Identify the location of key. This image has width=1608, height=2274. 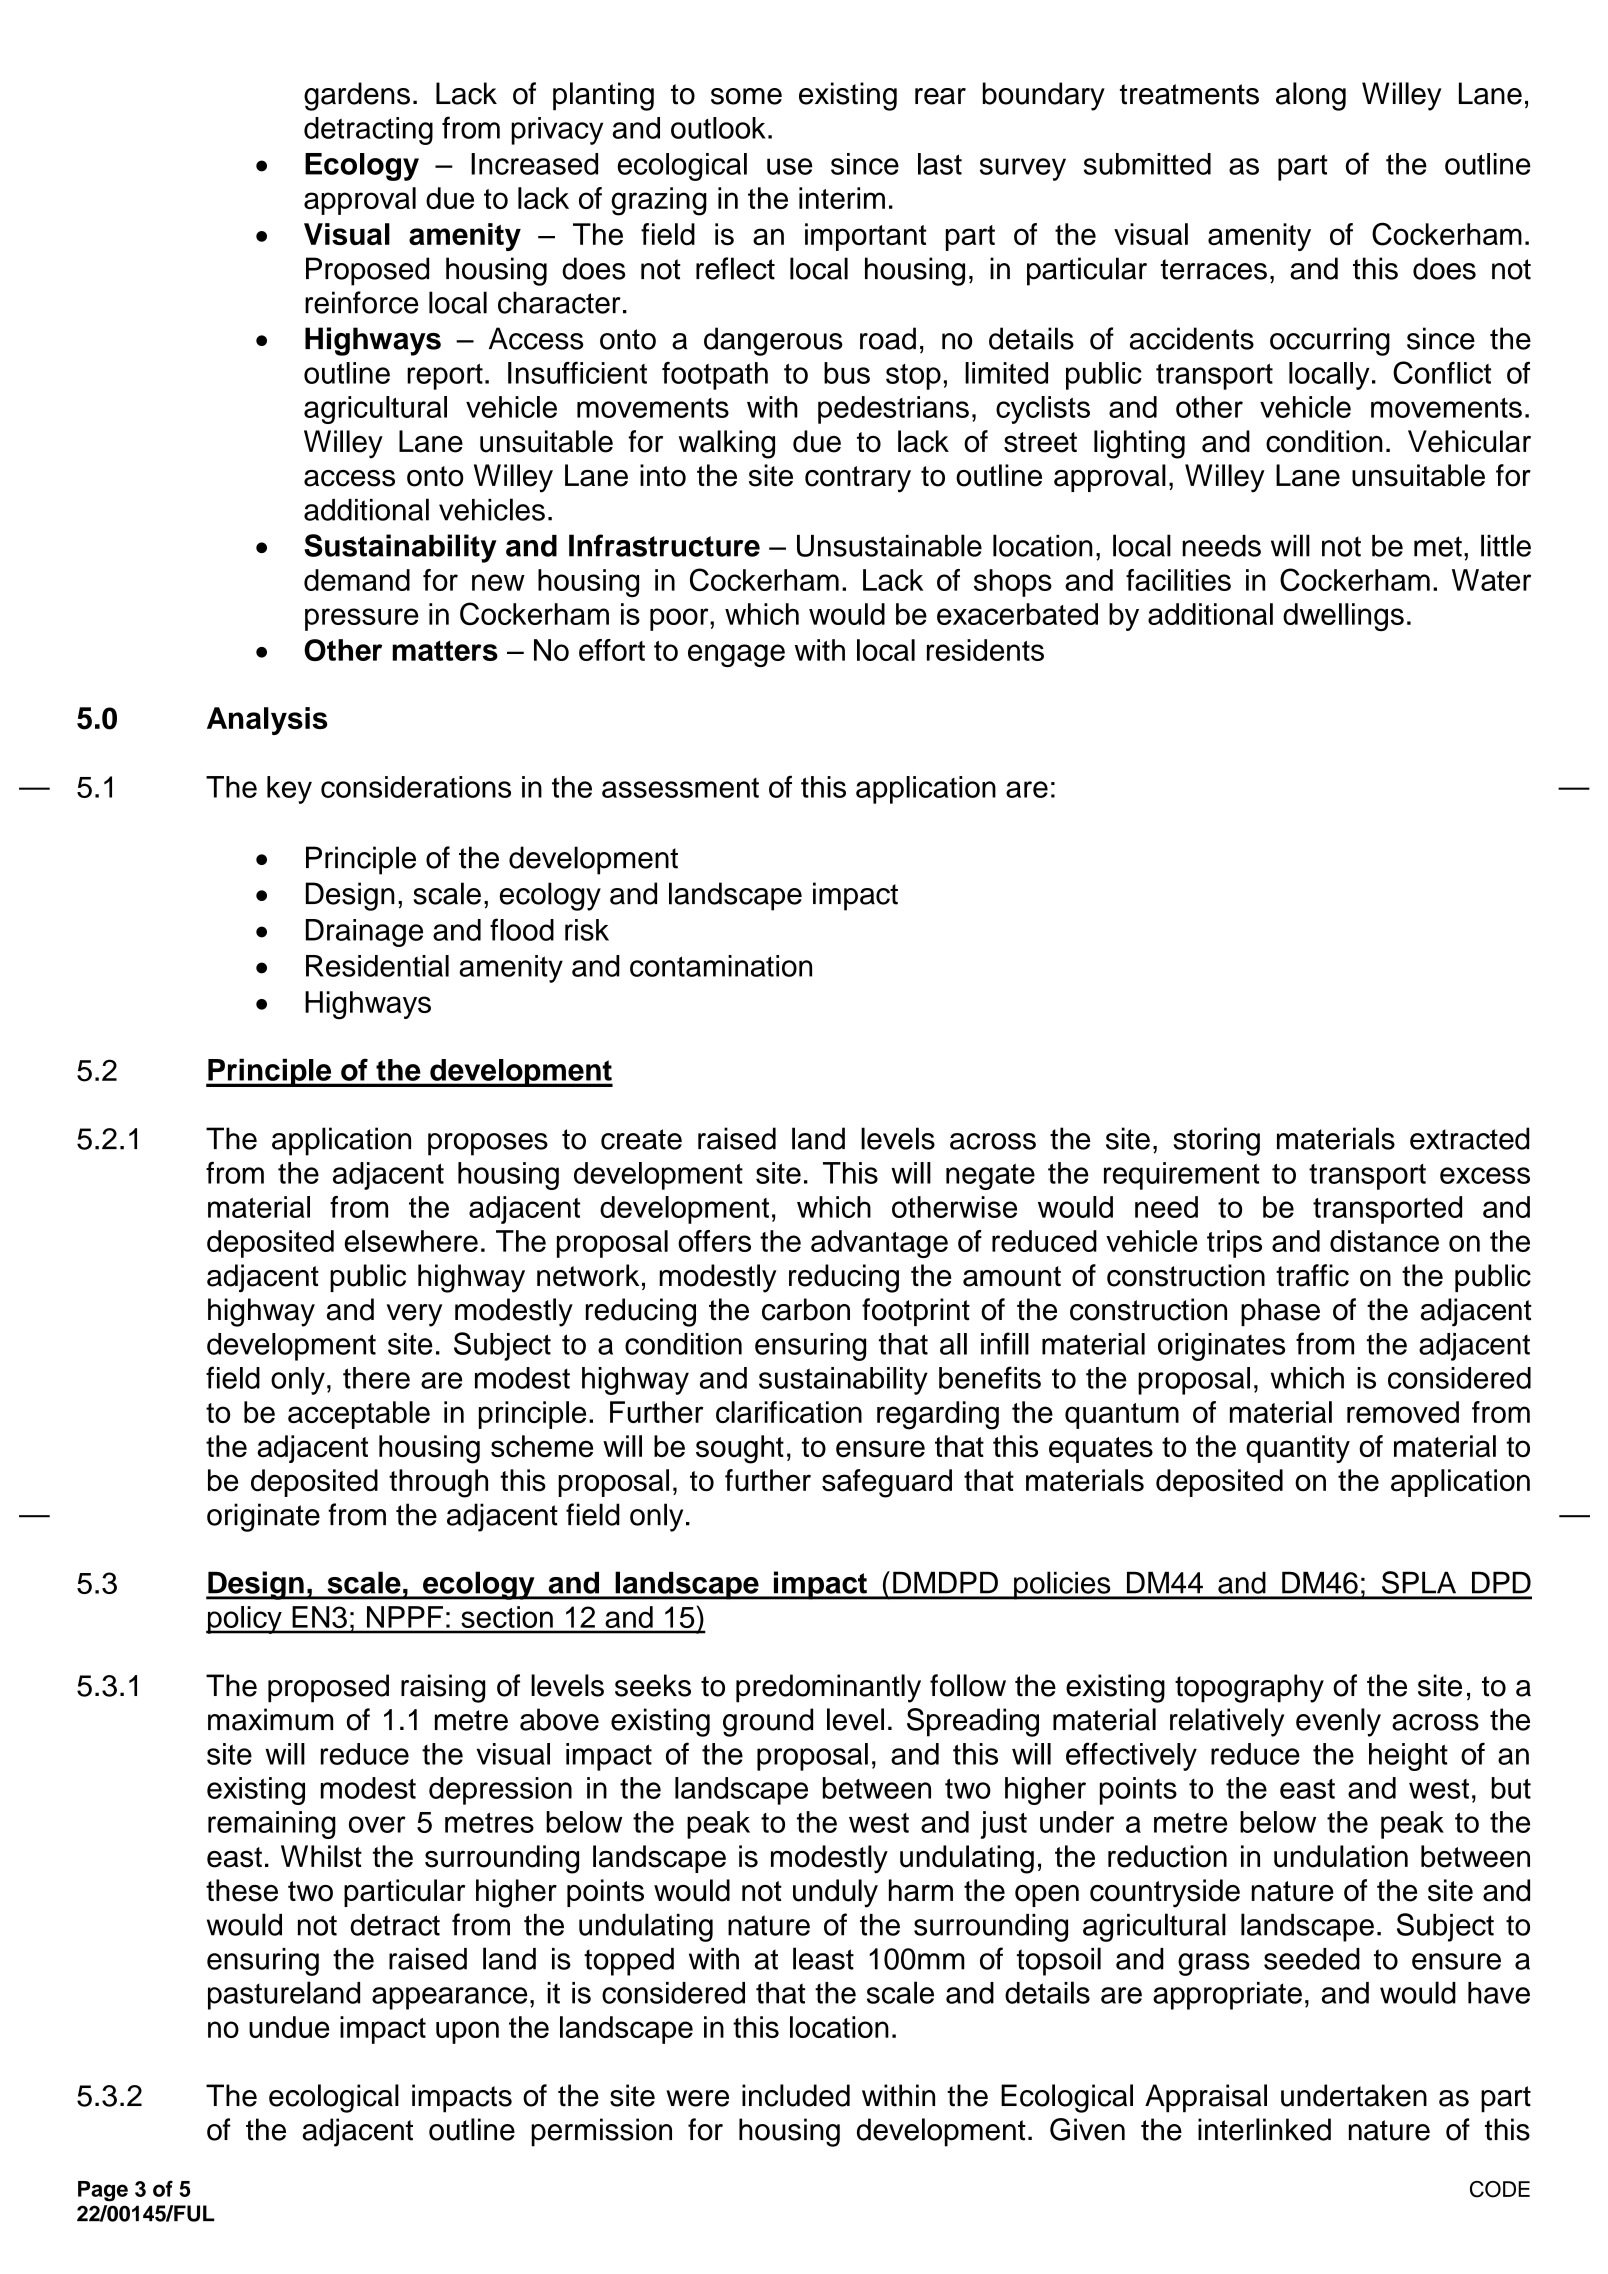
(289, 790).
